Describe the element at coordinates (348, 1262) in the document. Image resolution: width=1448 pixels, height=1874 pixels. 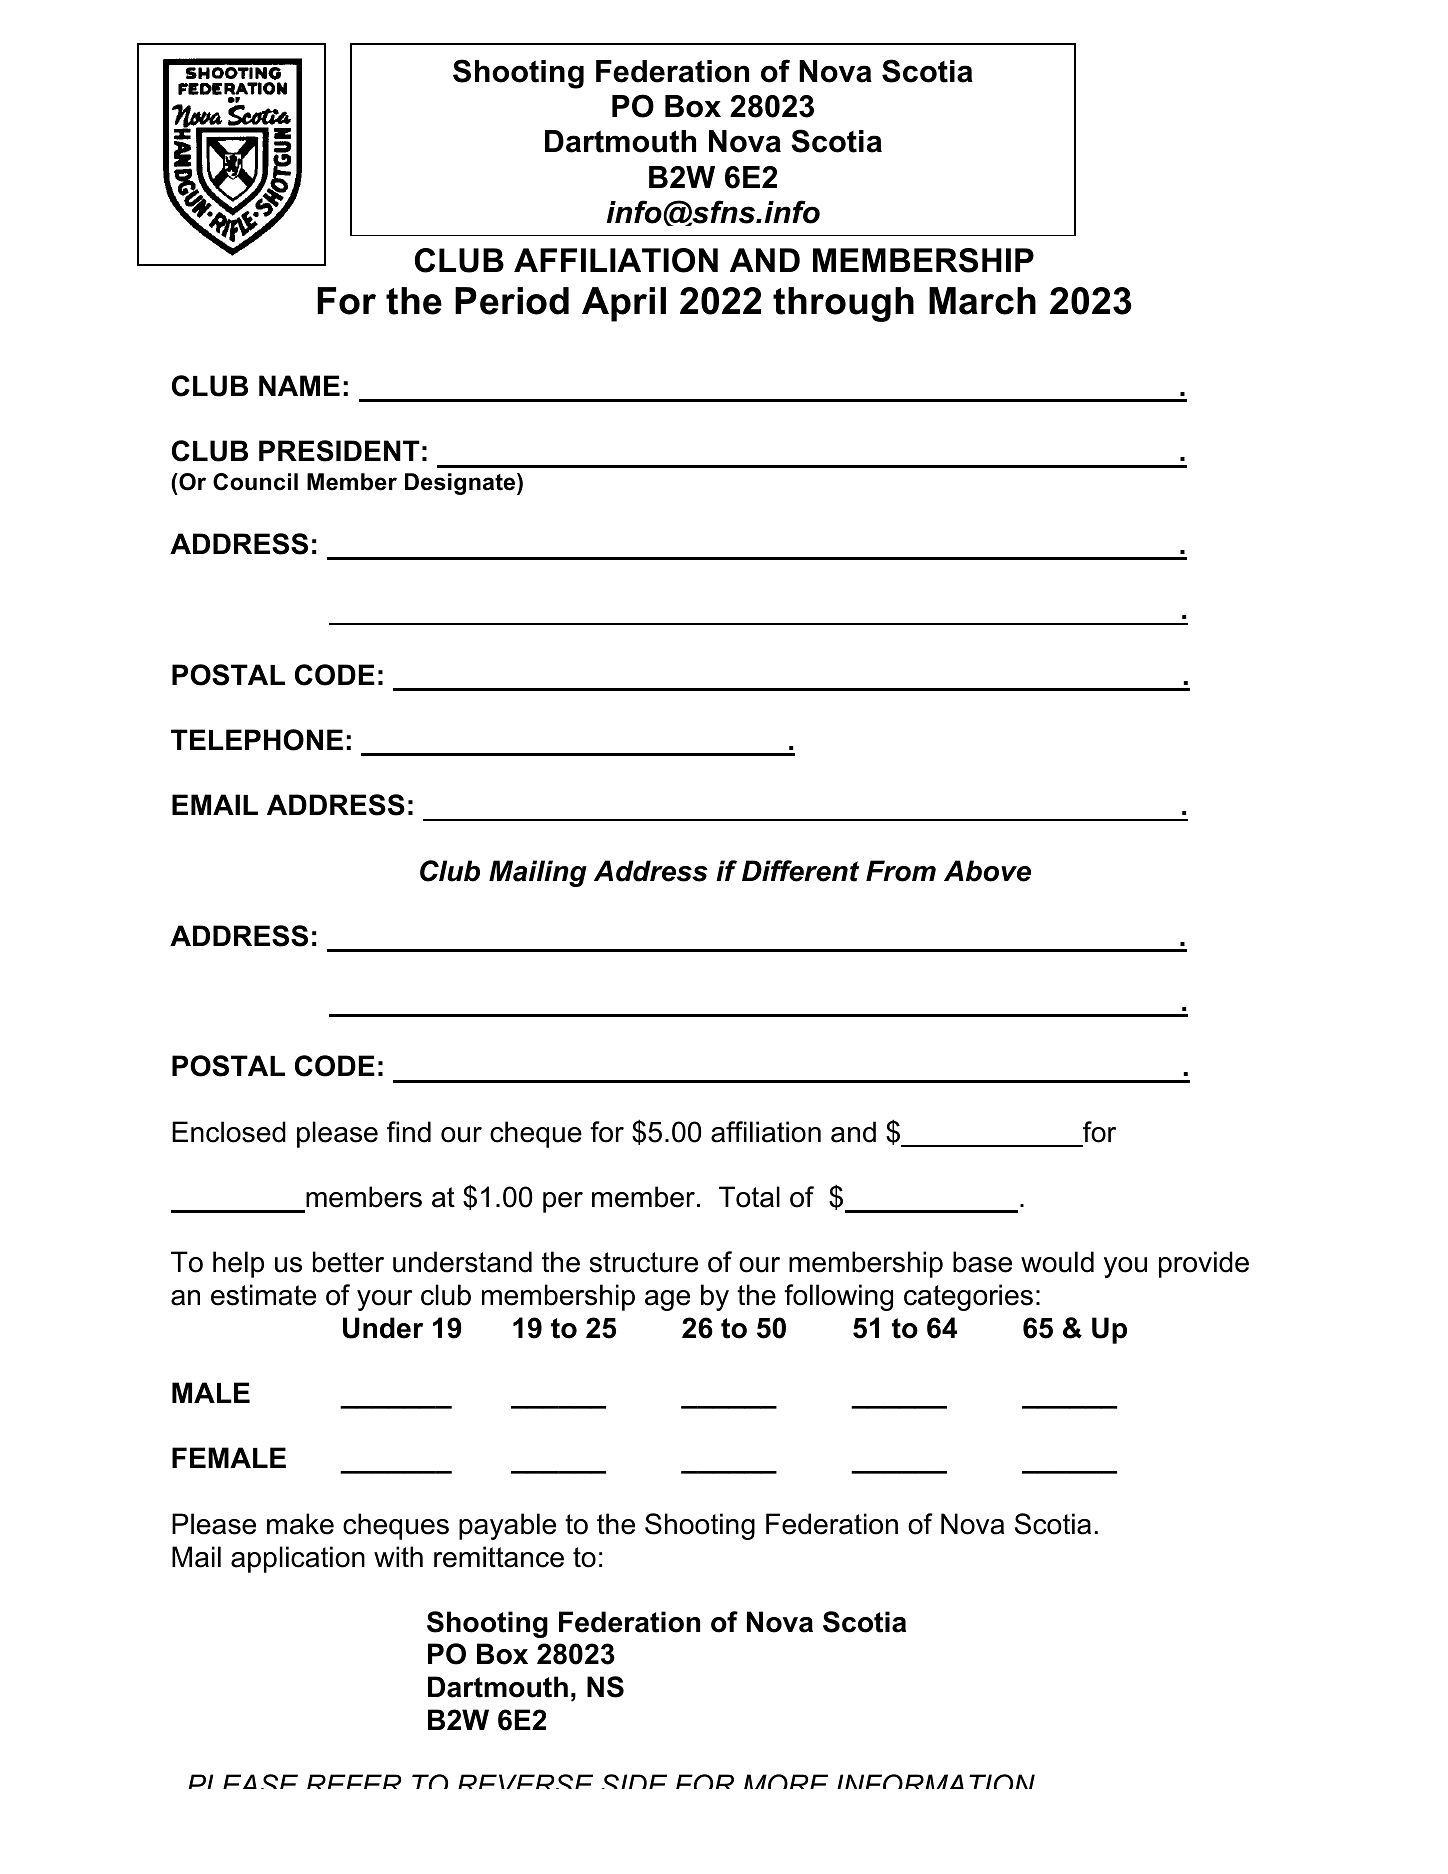
I see `better` at that location.
